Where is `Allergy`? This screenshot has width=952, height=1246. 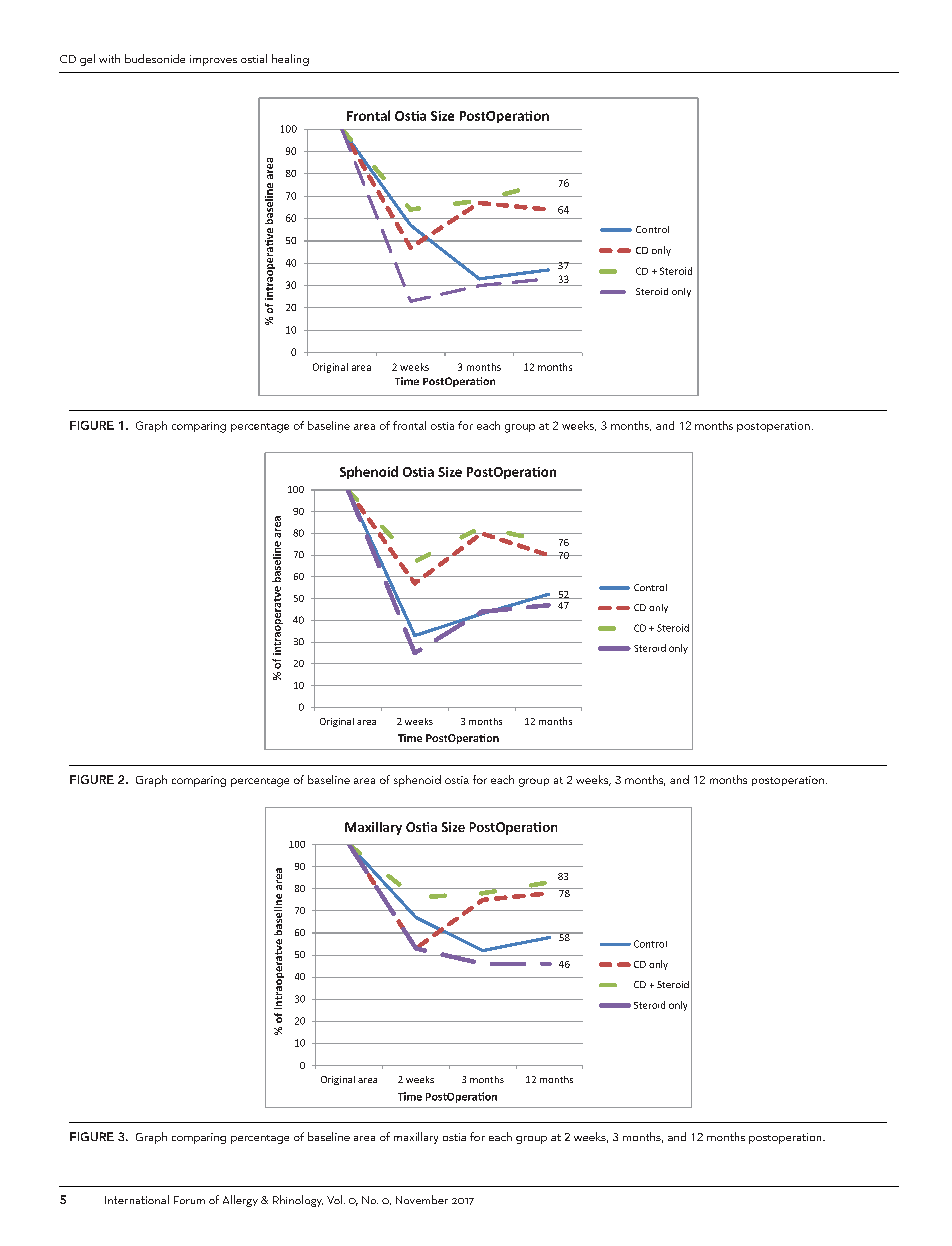 Allergy is located at coordinates (240, 1201).
